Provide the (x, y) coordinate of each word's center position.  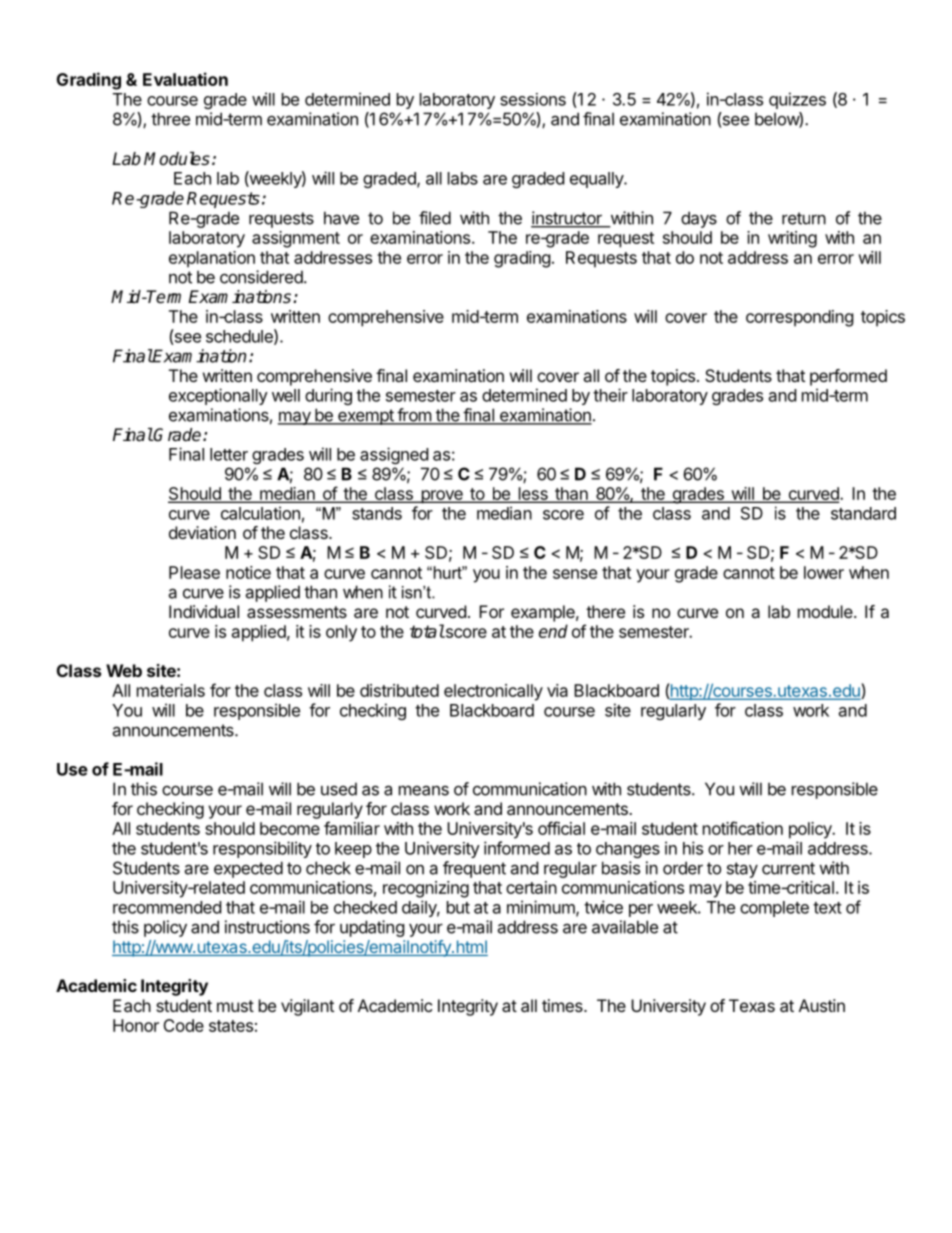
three (170, 119)
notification (743, 828)
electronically (493, 692)
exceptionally (218, 396)
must (235, 1006)
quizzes (797, 100)
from (414, 416)
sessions (533, 99)
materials (171, 690)
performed (848, 377)
